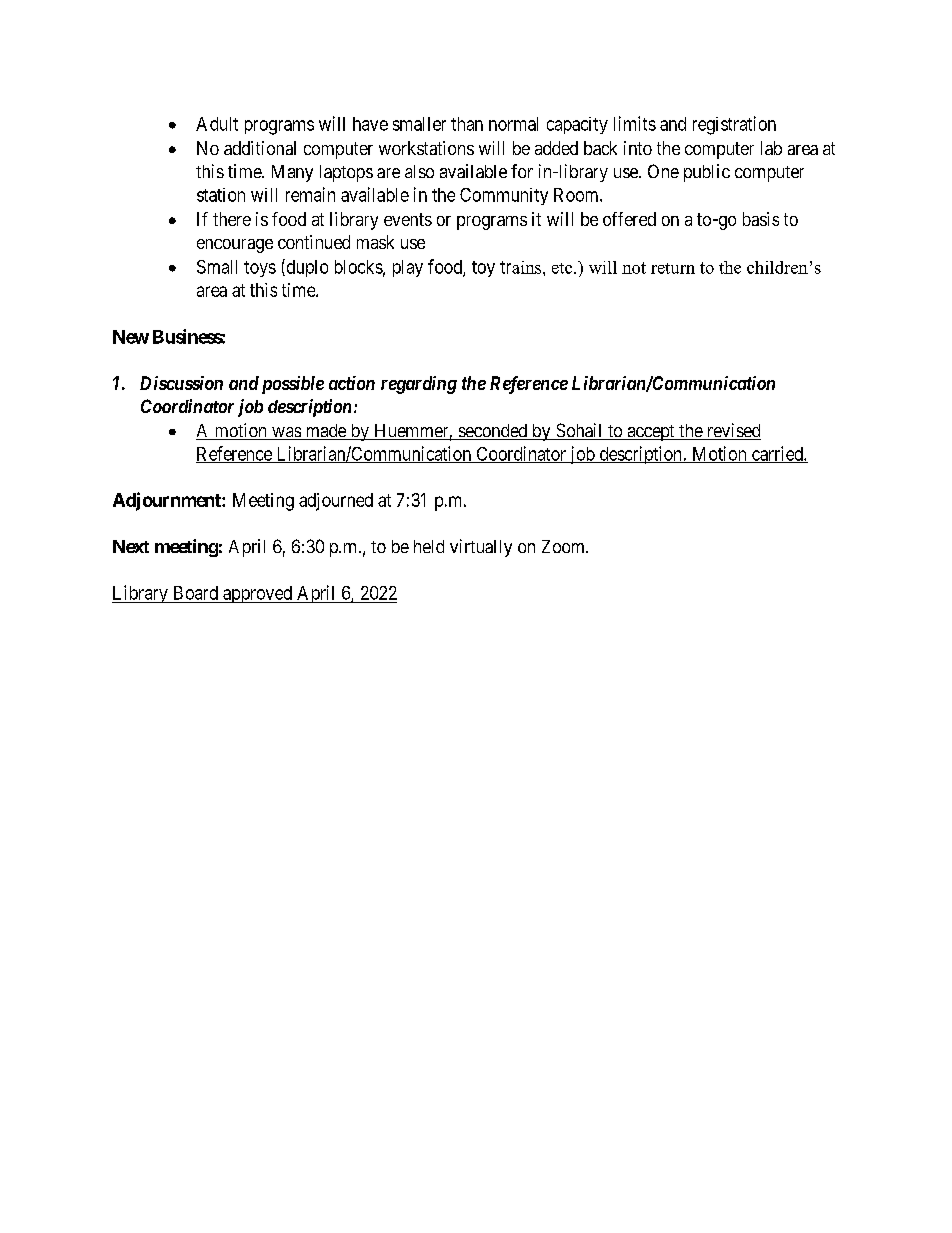 The image size is (952, 1233). Describe the element at coordinates (419, 385) in the screenshot. I see `regarding` at that location.
